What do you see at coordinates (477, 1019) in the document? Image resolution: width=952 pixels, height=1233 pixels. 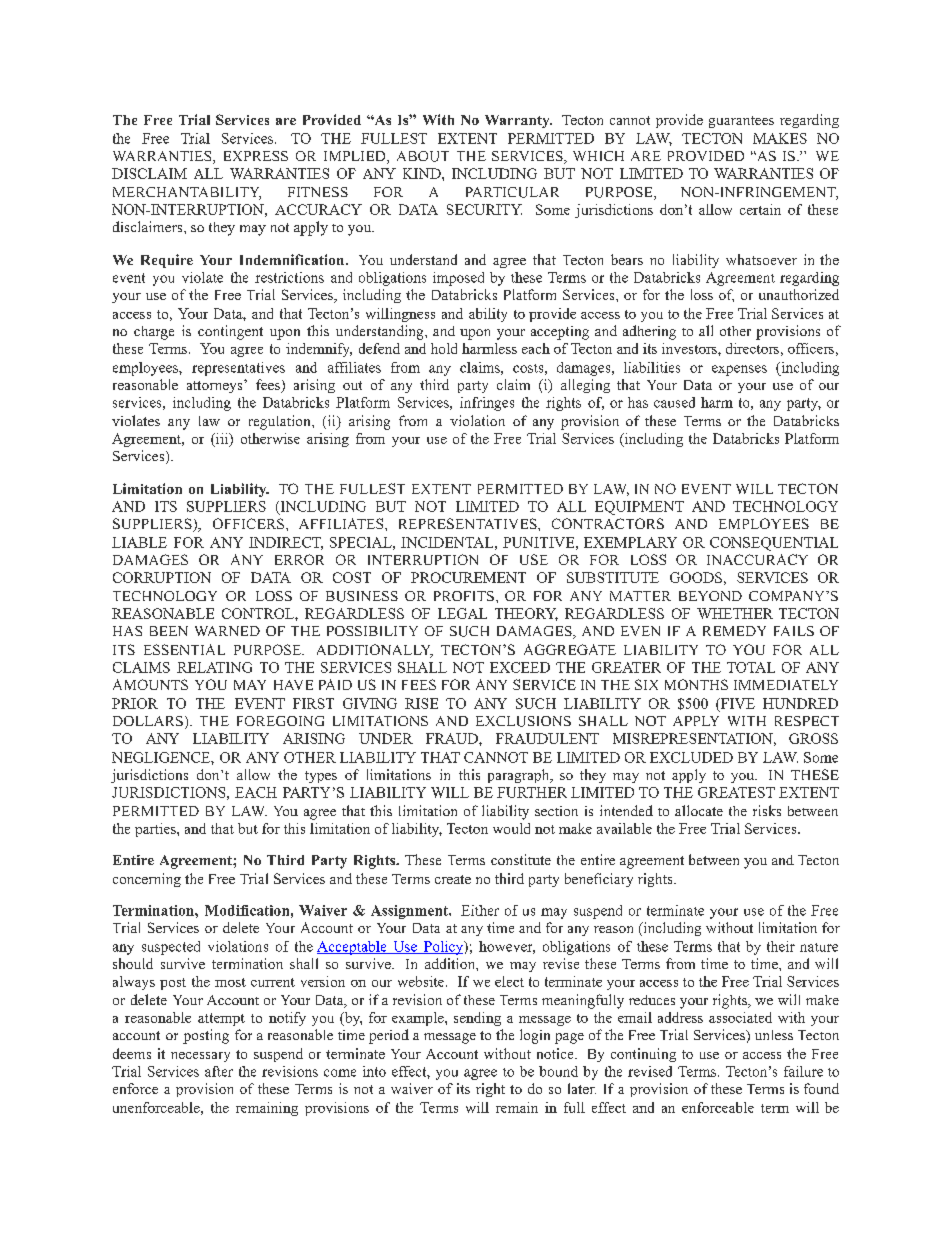 I see `sending` at bounding box center [477, 1019].
